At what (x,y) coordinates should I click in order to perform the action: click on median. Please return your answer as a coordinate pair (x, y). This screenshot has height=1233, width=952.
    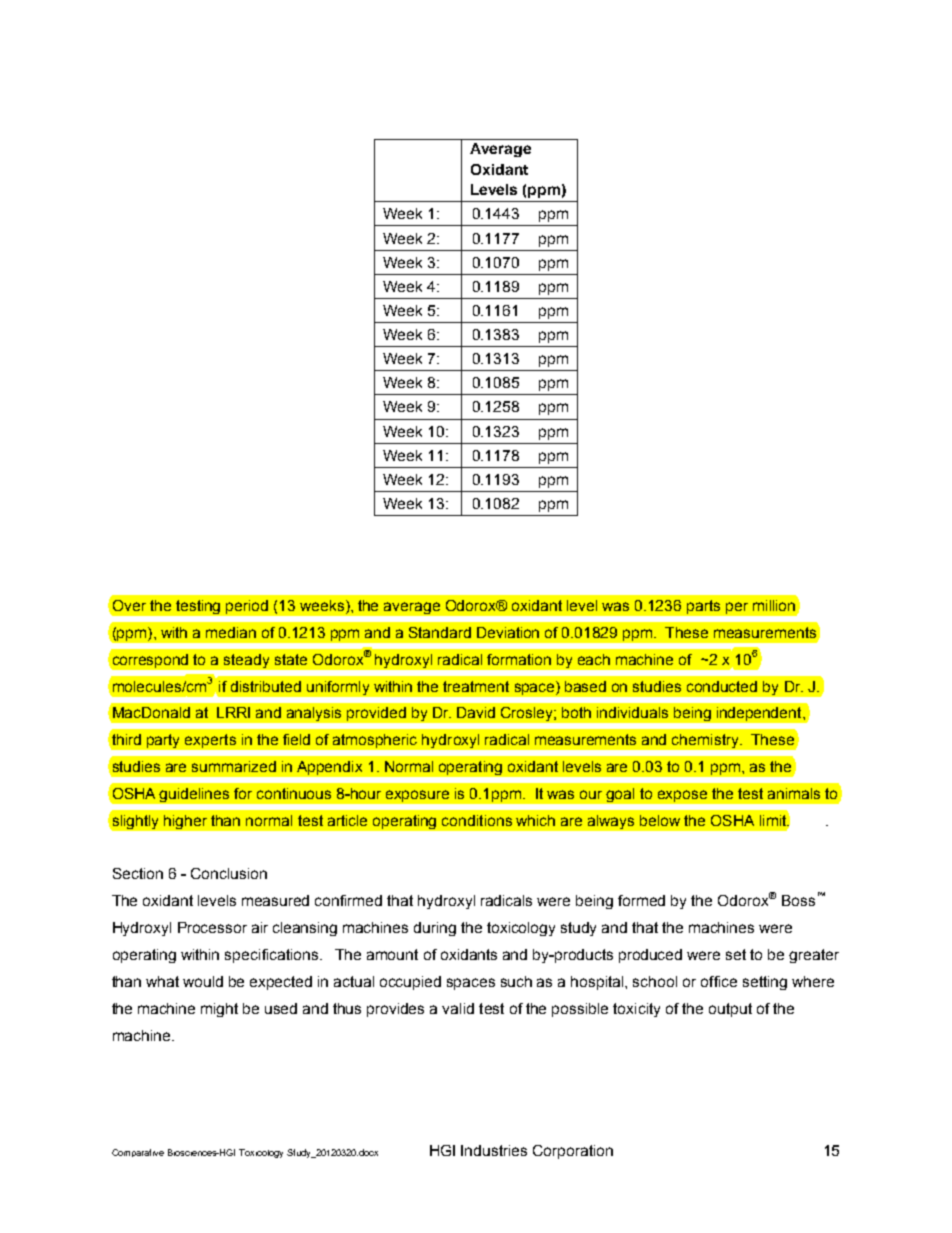
    Looking at the image, I should click on (231, 632).
